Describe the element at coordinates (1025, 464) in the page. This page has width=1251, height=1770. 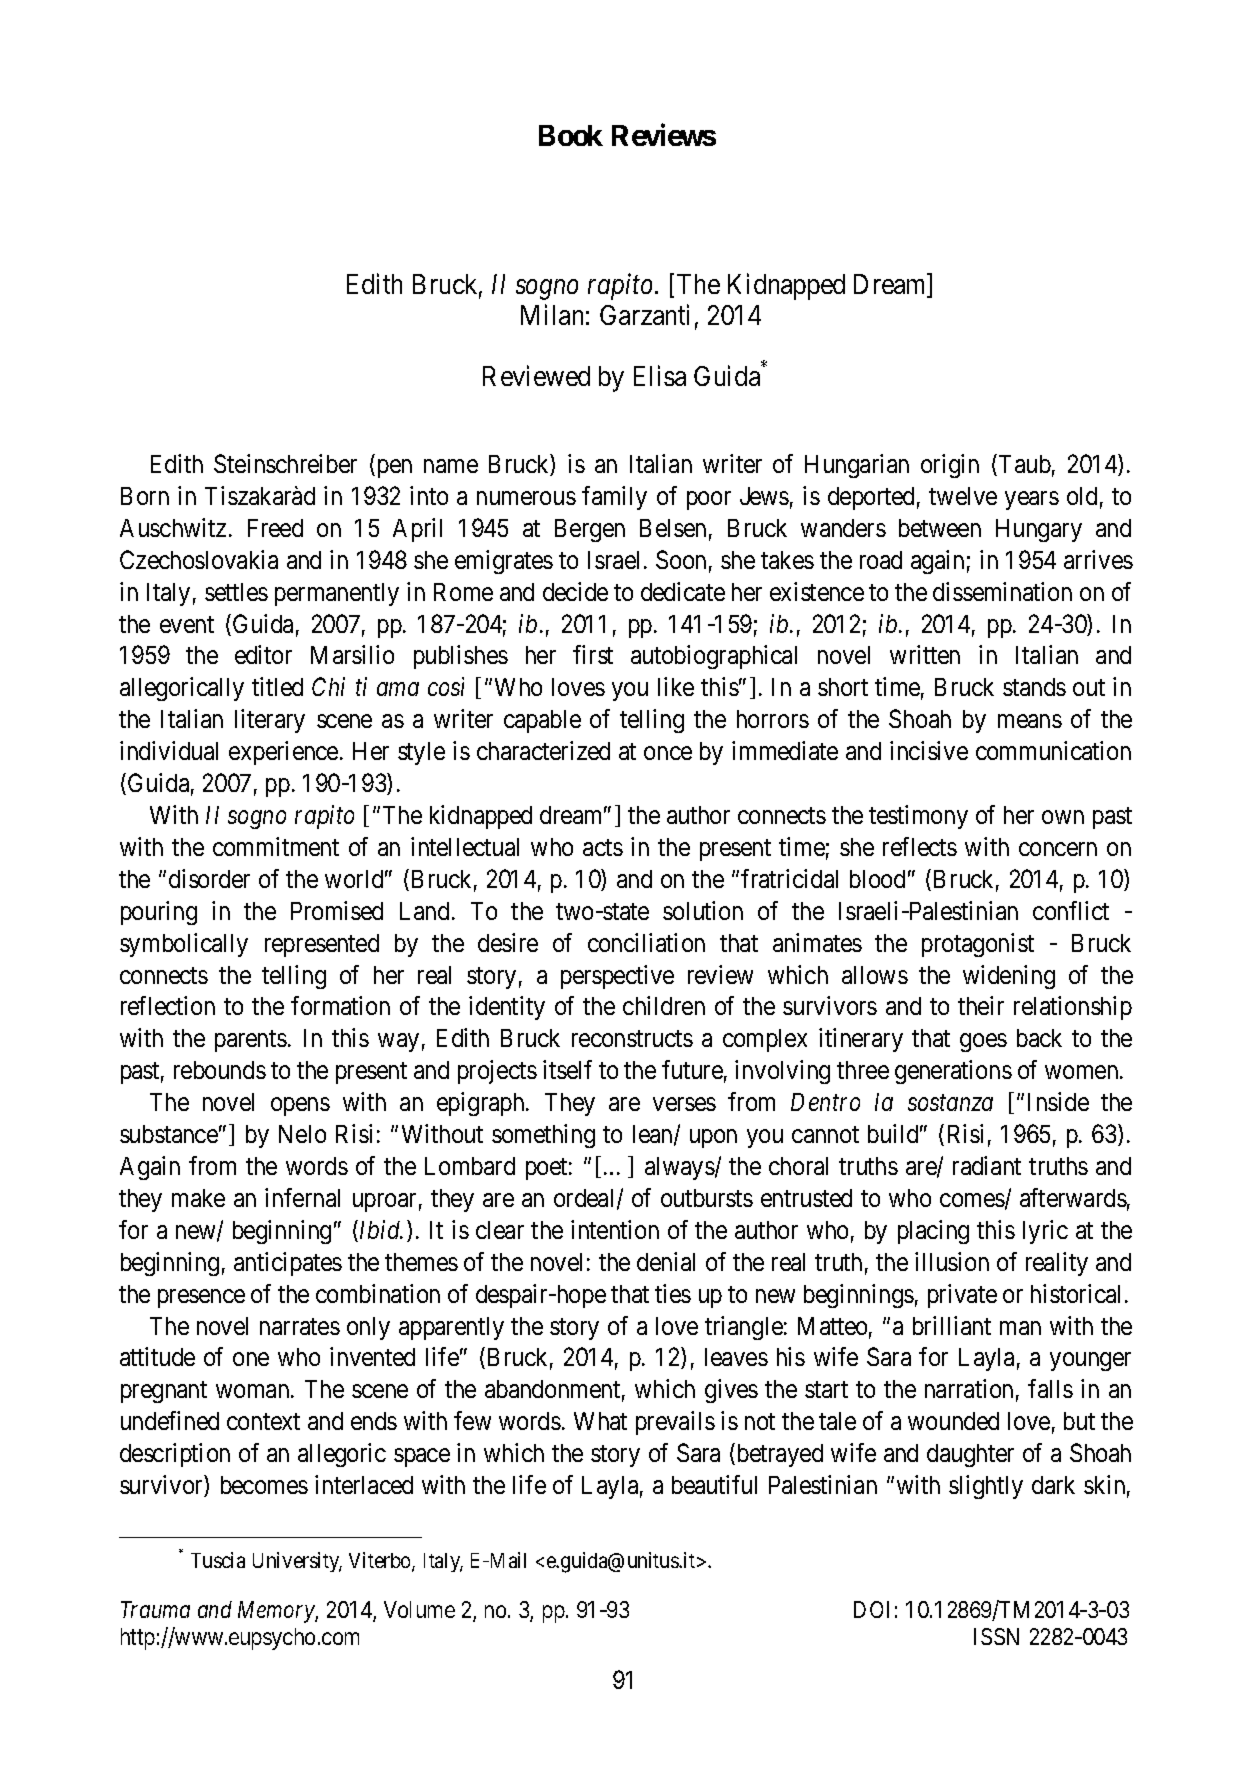
I see `Taub` at that location.
